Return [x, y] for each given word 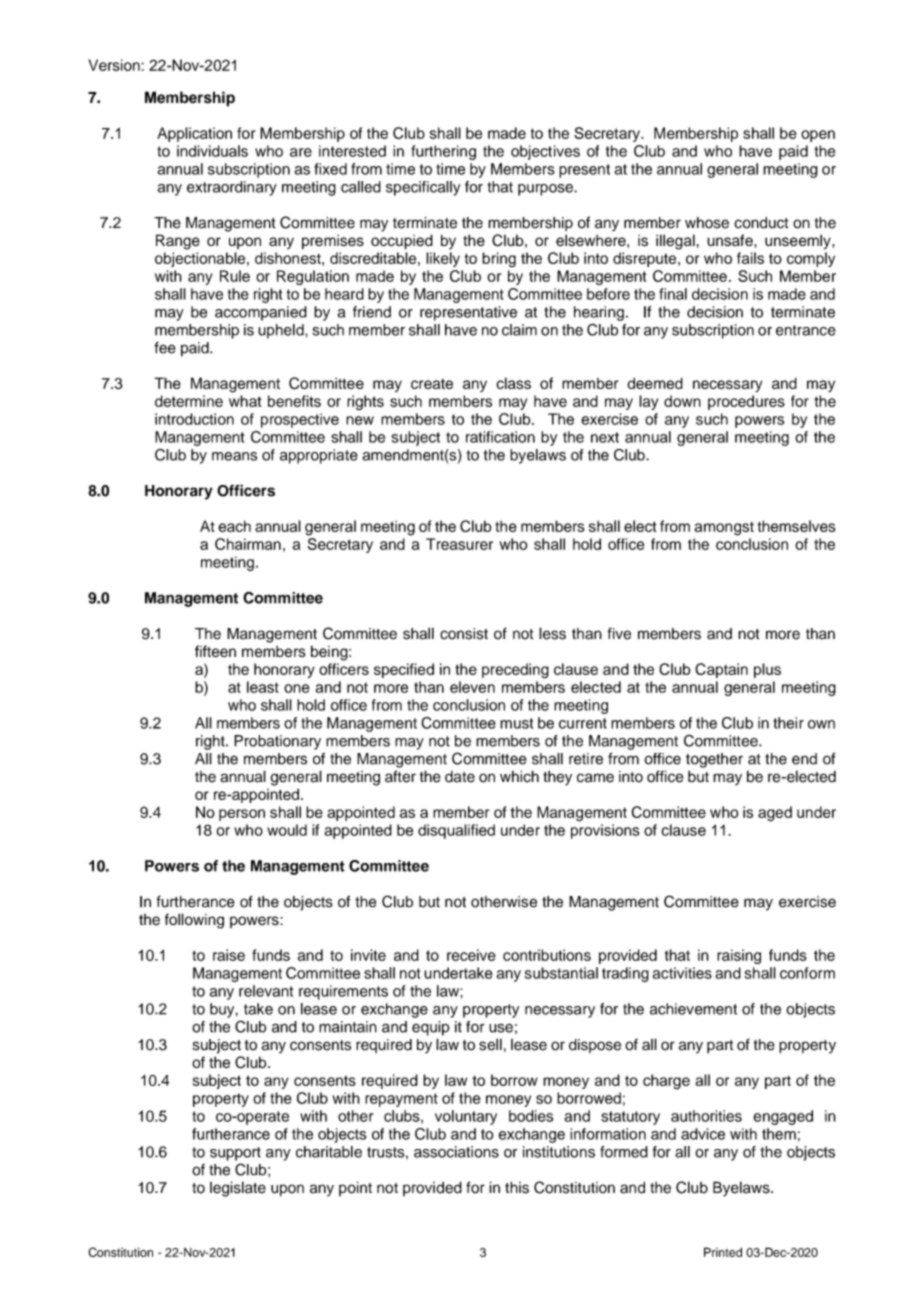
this [517, 1187]
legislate [238, 1189]
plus [767, 670]
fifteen [215, 651]
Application [194, 134]
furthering [443, 152]
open [818, 136]
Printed [723, 1252]
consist [464, 634]
